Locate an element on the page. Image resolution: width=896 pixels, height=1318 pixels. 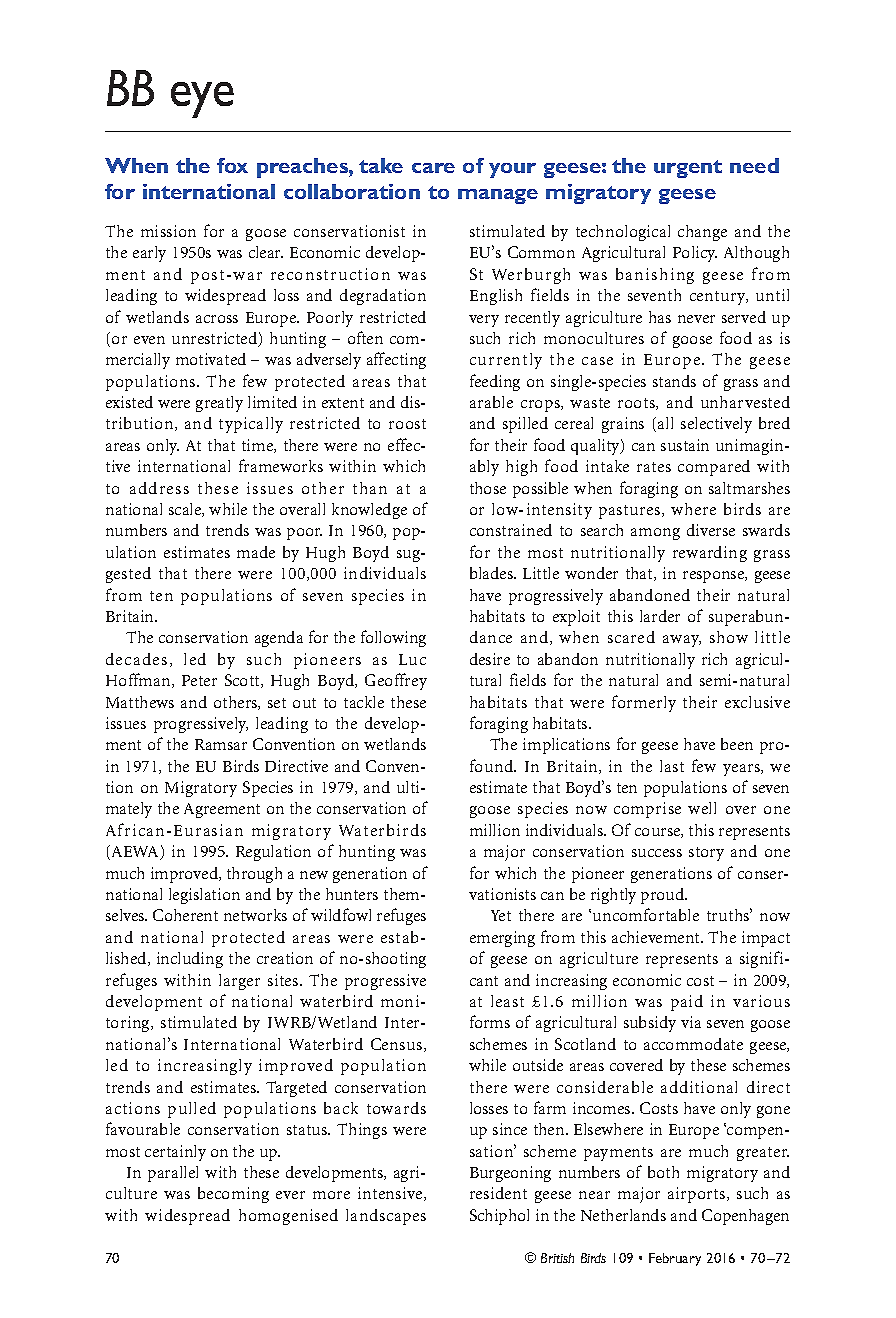
address is located at coordinates (159, 488).
